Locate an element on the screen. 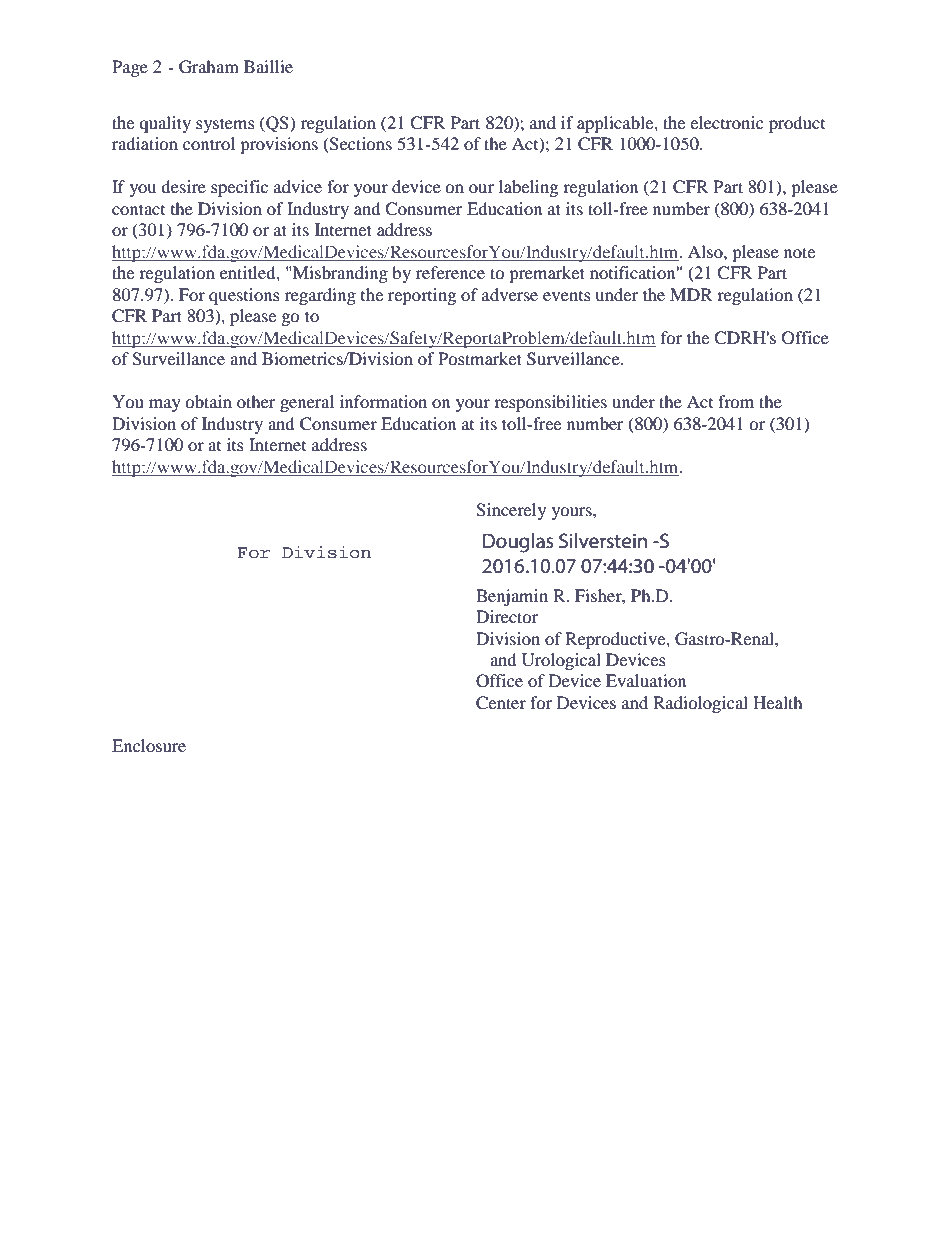 This screenshot has height=1233, width=952. electronic is located at coordinates (726, 122).
